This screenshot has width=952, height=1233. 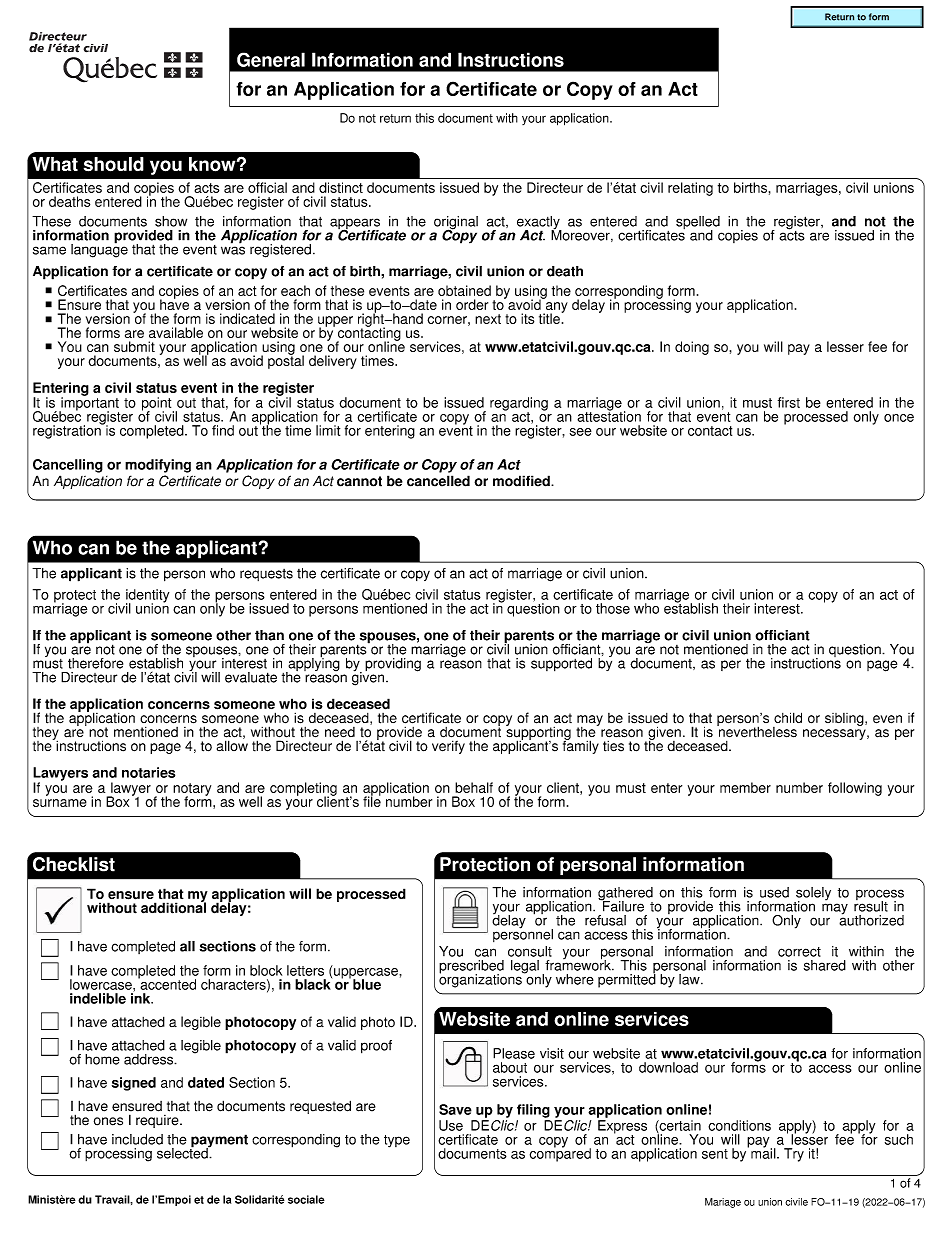 I want to click on should, so click(x=114, y=164).
